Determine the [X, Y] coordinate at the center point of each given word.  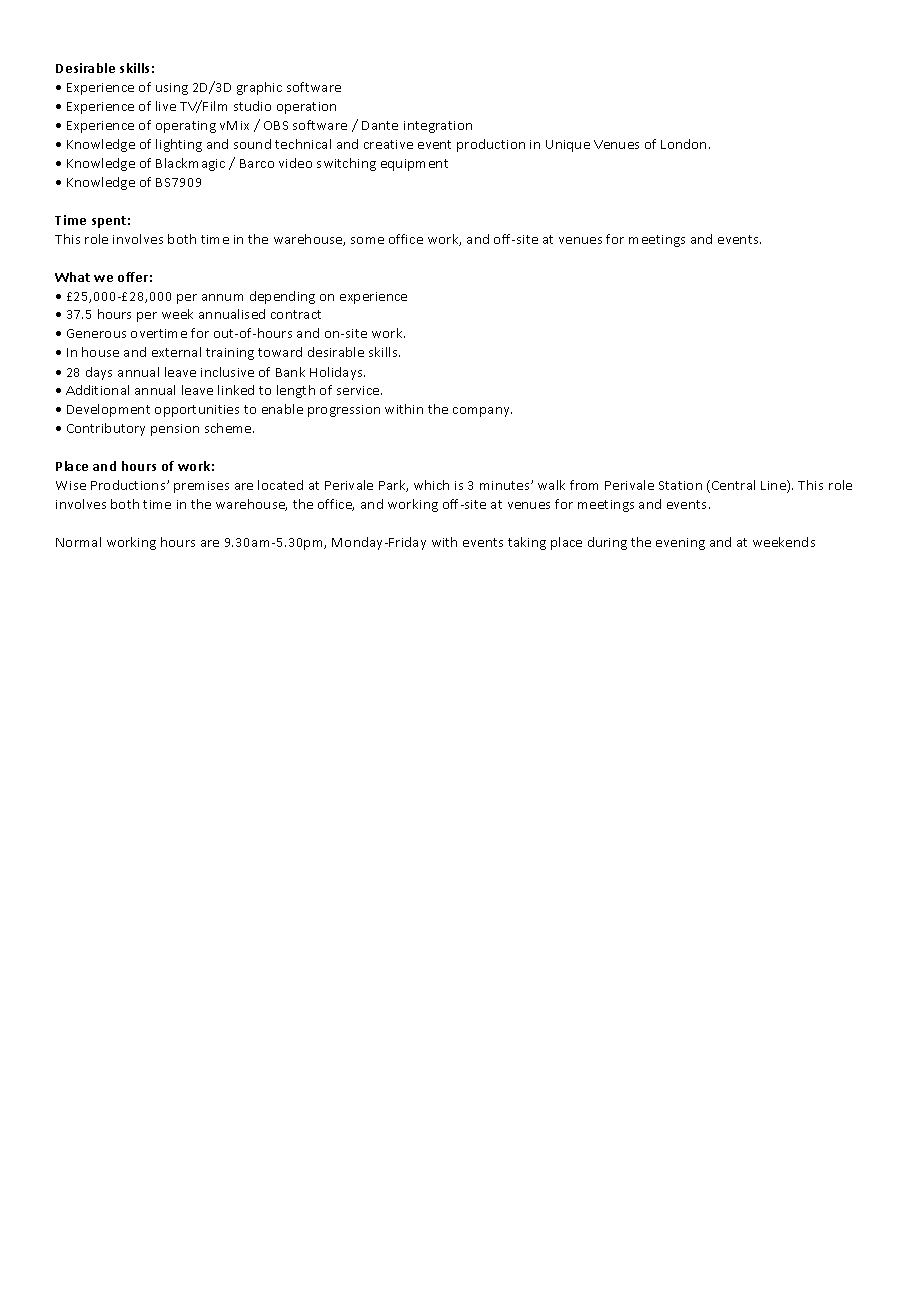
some [367, 240]
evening [680, 544]
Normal [78, 542]
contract [296, 314]
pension [175, 430]
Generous [96, 333]
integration [438, 127]
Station [680, 485]
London [683, 144]
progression [344, 411]
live [166, 106]
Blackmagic [190, 164]
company [482, 412]
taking [527, 543]
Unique [568, 146]
